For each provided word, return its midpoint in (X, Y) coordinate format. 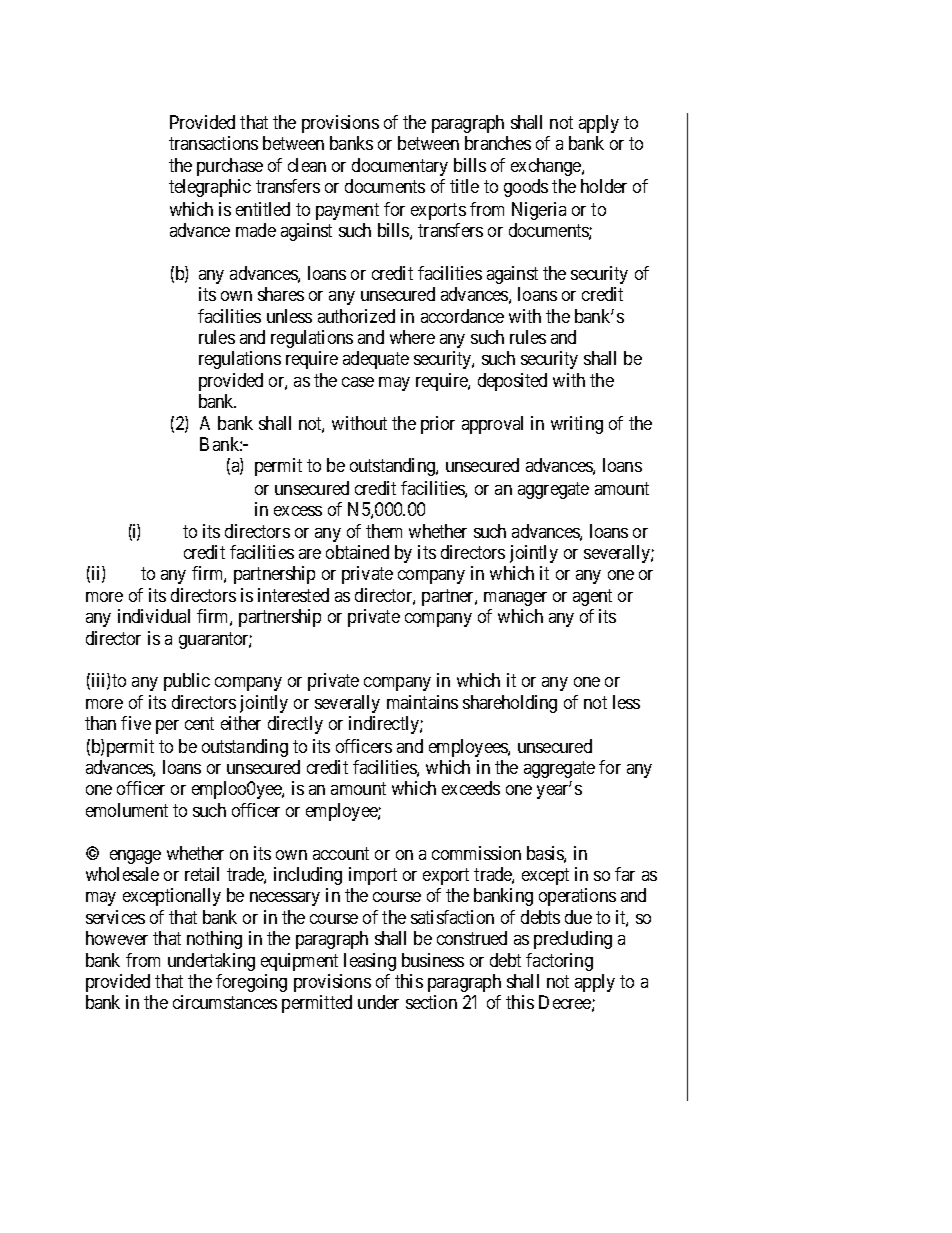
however (117, 938)
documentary (400, 167)
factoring (559, 962)
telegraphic (210, 188)
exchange (547, 167)
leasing (370, 962)
